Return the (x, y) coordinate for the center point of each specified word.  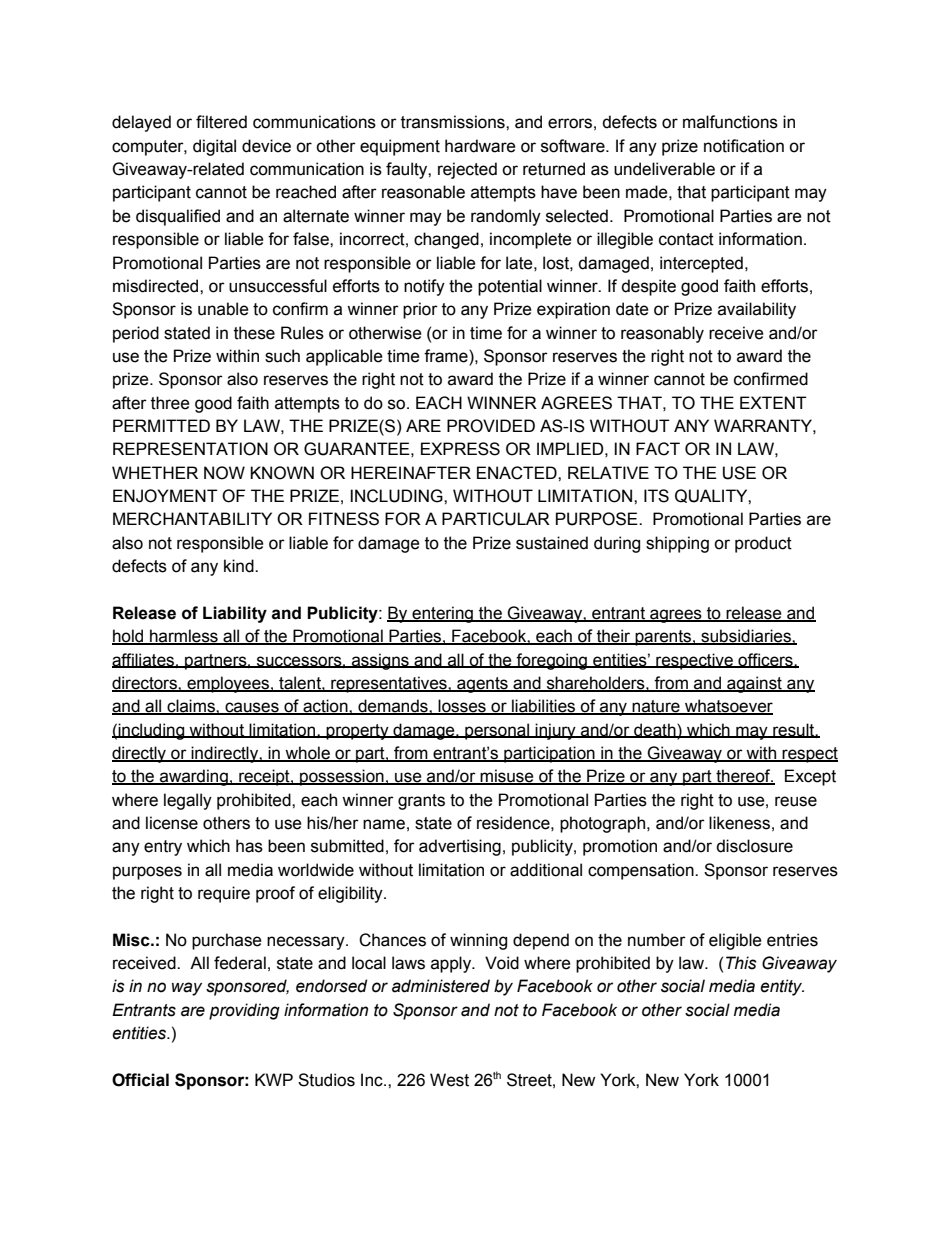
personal (497, 731)
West (449, 1080)
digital (214, 147)
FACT (658, 449)
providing (244, 1011)
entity (782, 987)
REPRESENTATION (190, 449)
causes (252, 708)
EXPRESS (460, 449)
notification (744, 146)
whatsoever (728, 707)
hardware (480, 146)
